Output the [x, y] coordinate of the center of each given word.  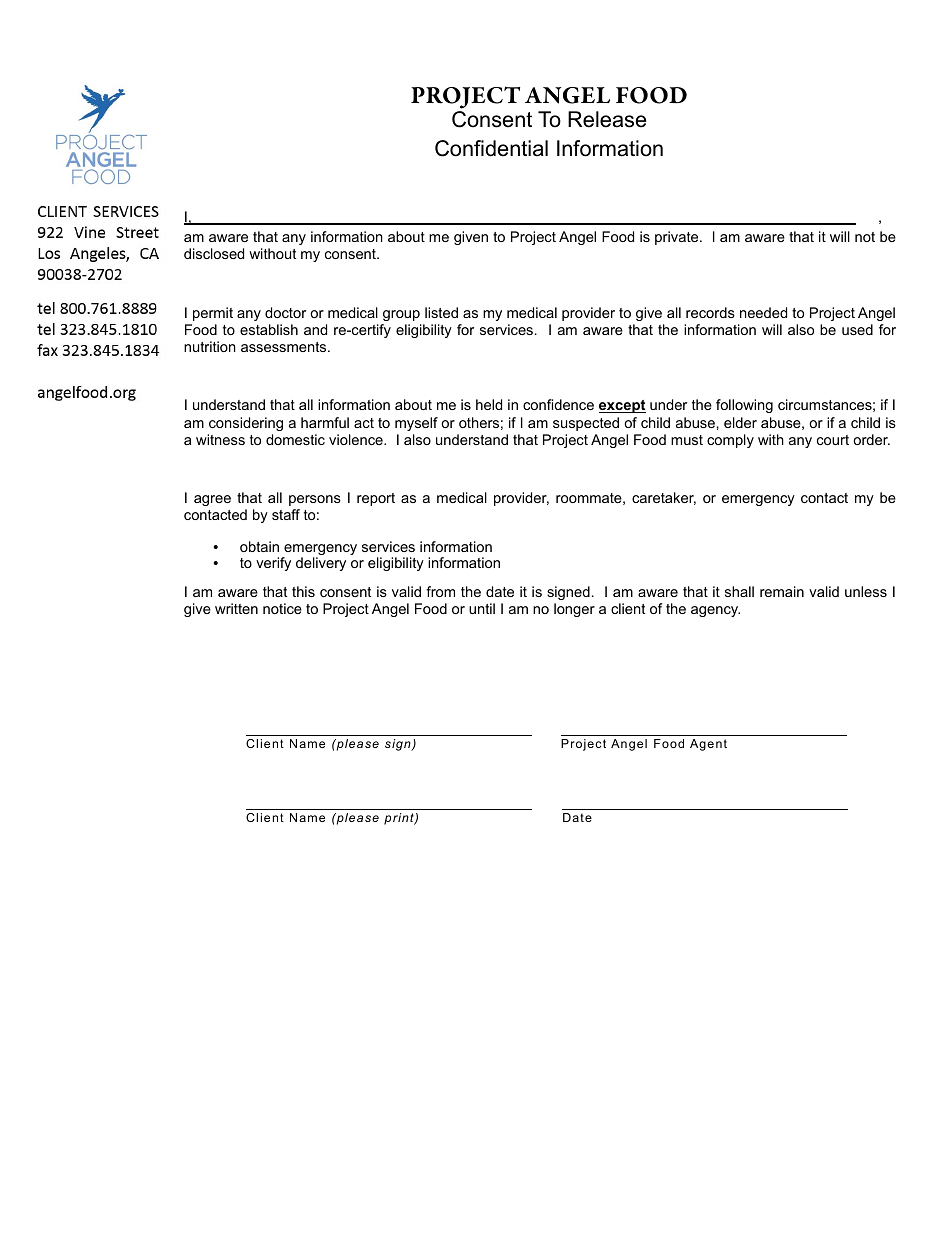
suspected [586, 424]
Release [607, 119]
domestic [295, 439]
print [400, 819]
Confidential [491, 148]
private [678, 238]
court [833, 440]
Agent [708, 745]
